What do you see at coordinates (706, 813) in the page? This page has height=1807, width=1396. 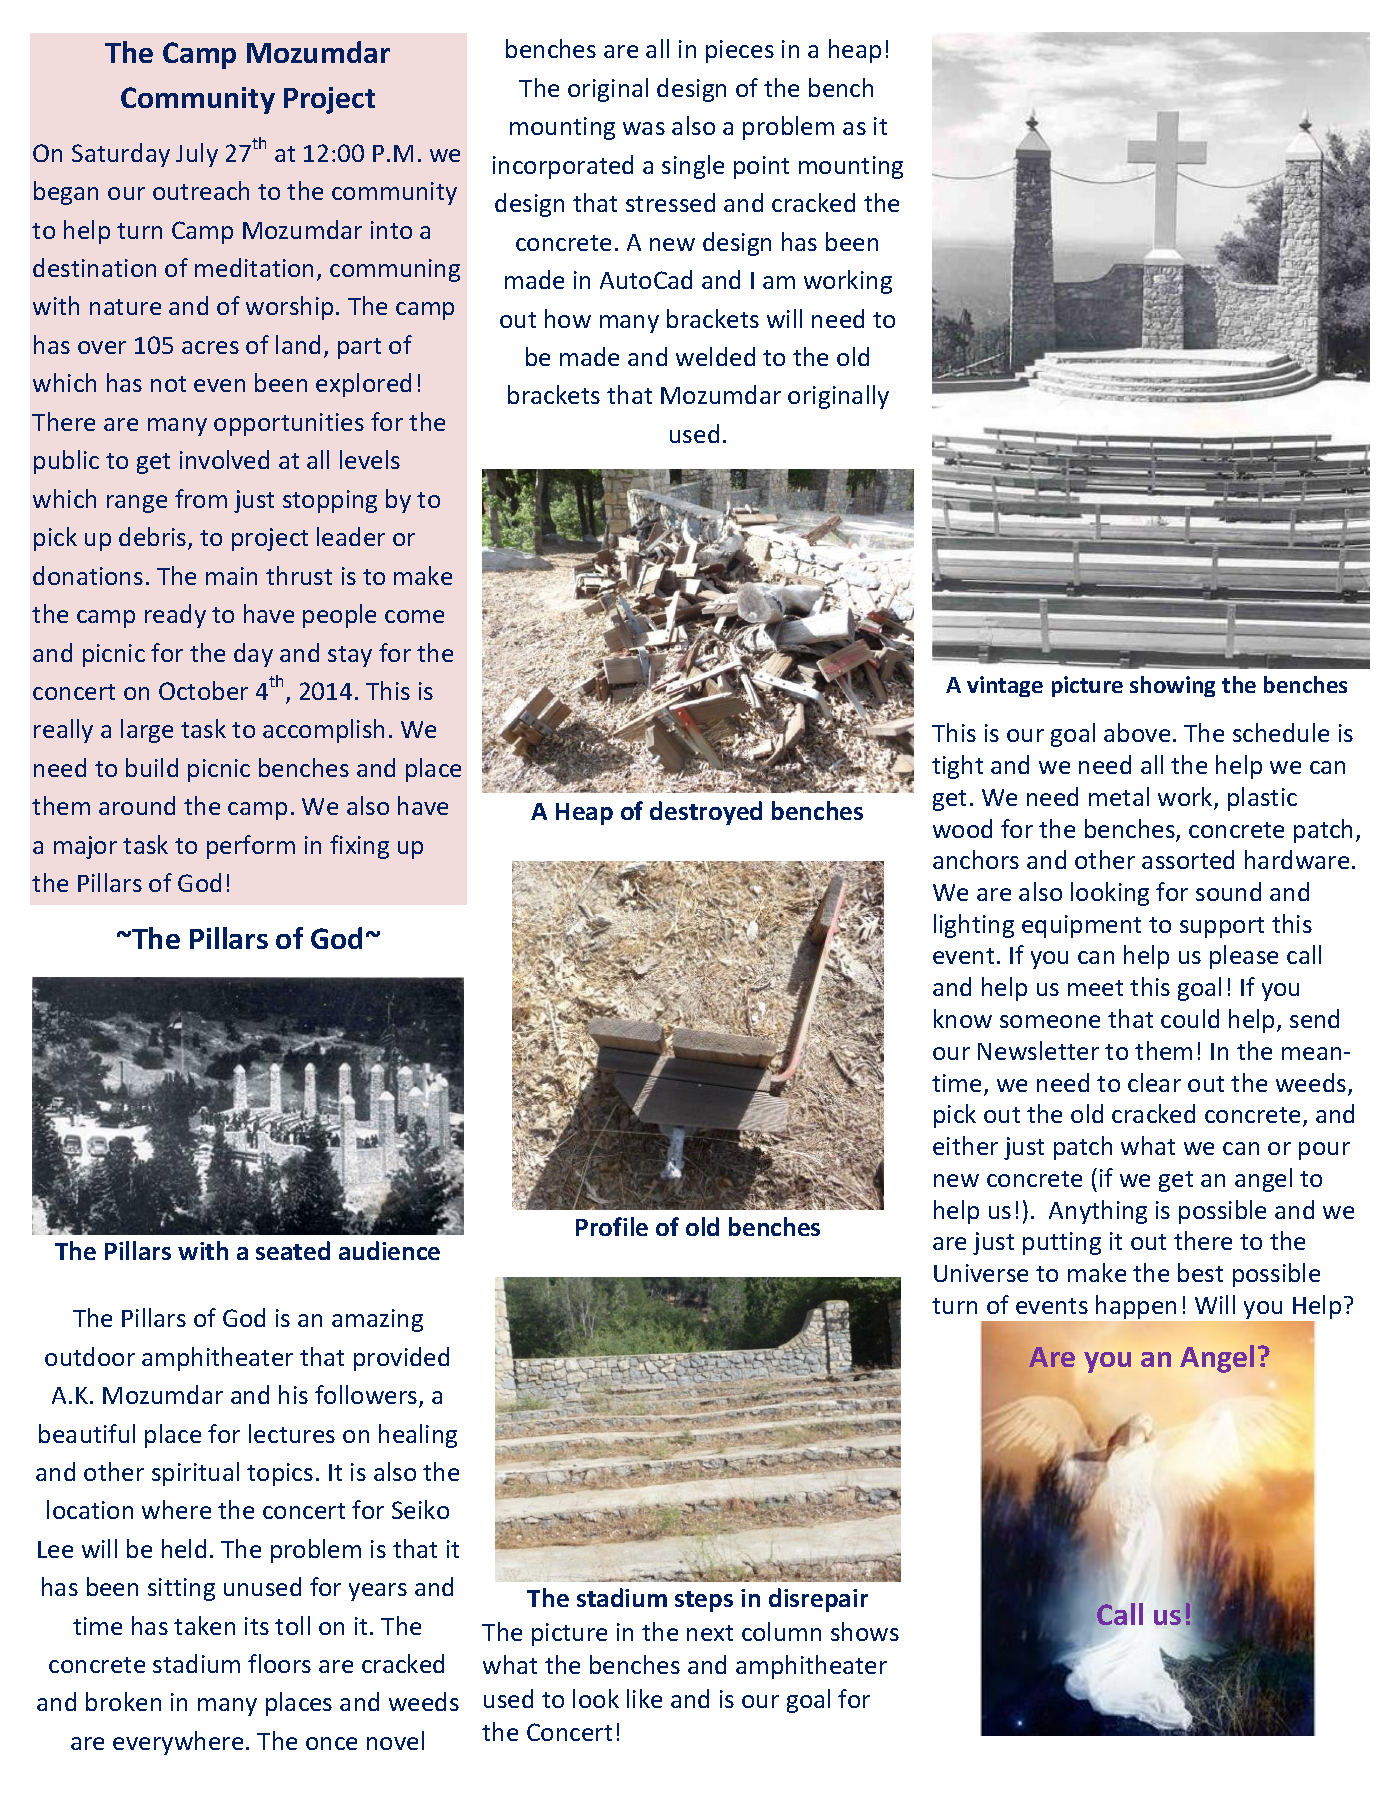 I see `destroyed` at bounding box center [706, 813].
